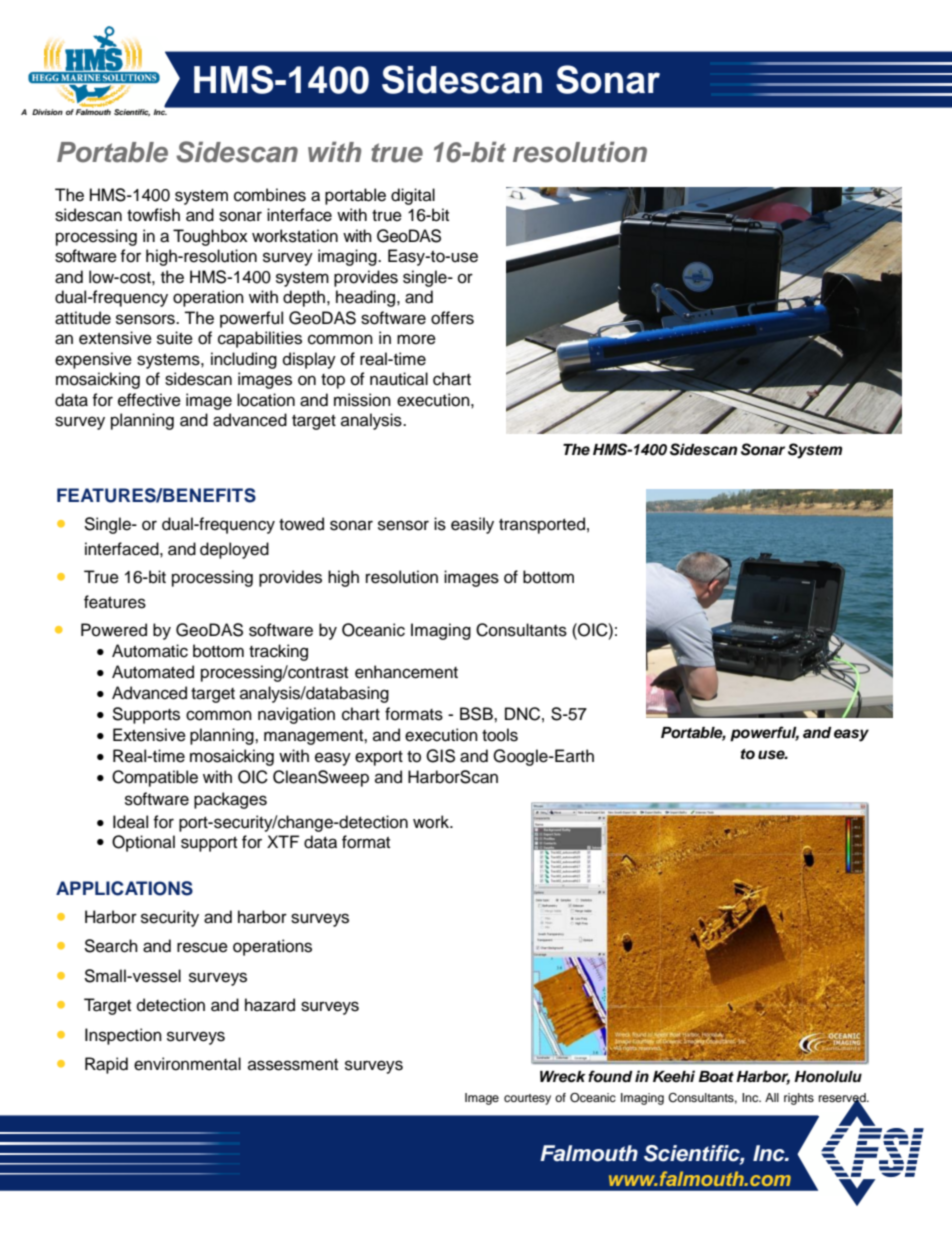 This screenshot has width=952, height=1233. Describe the element at coordinates (406, 672) in the screenshot. I see `enhancement` at that location.
